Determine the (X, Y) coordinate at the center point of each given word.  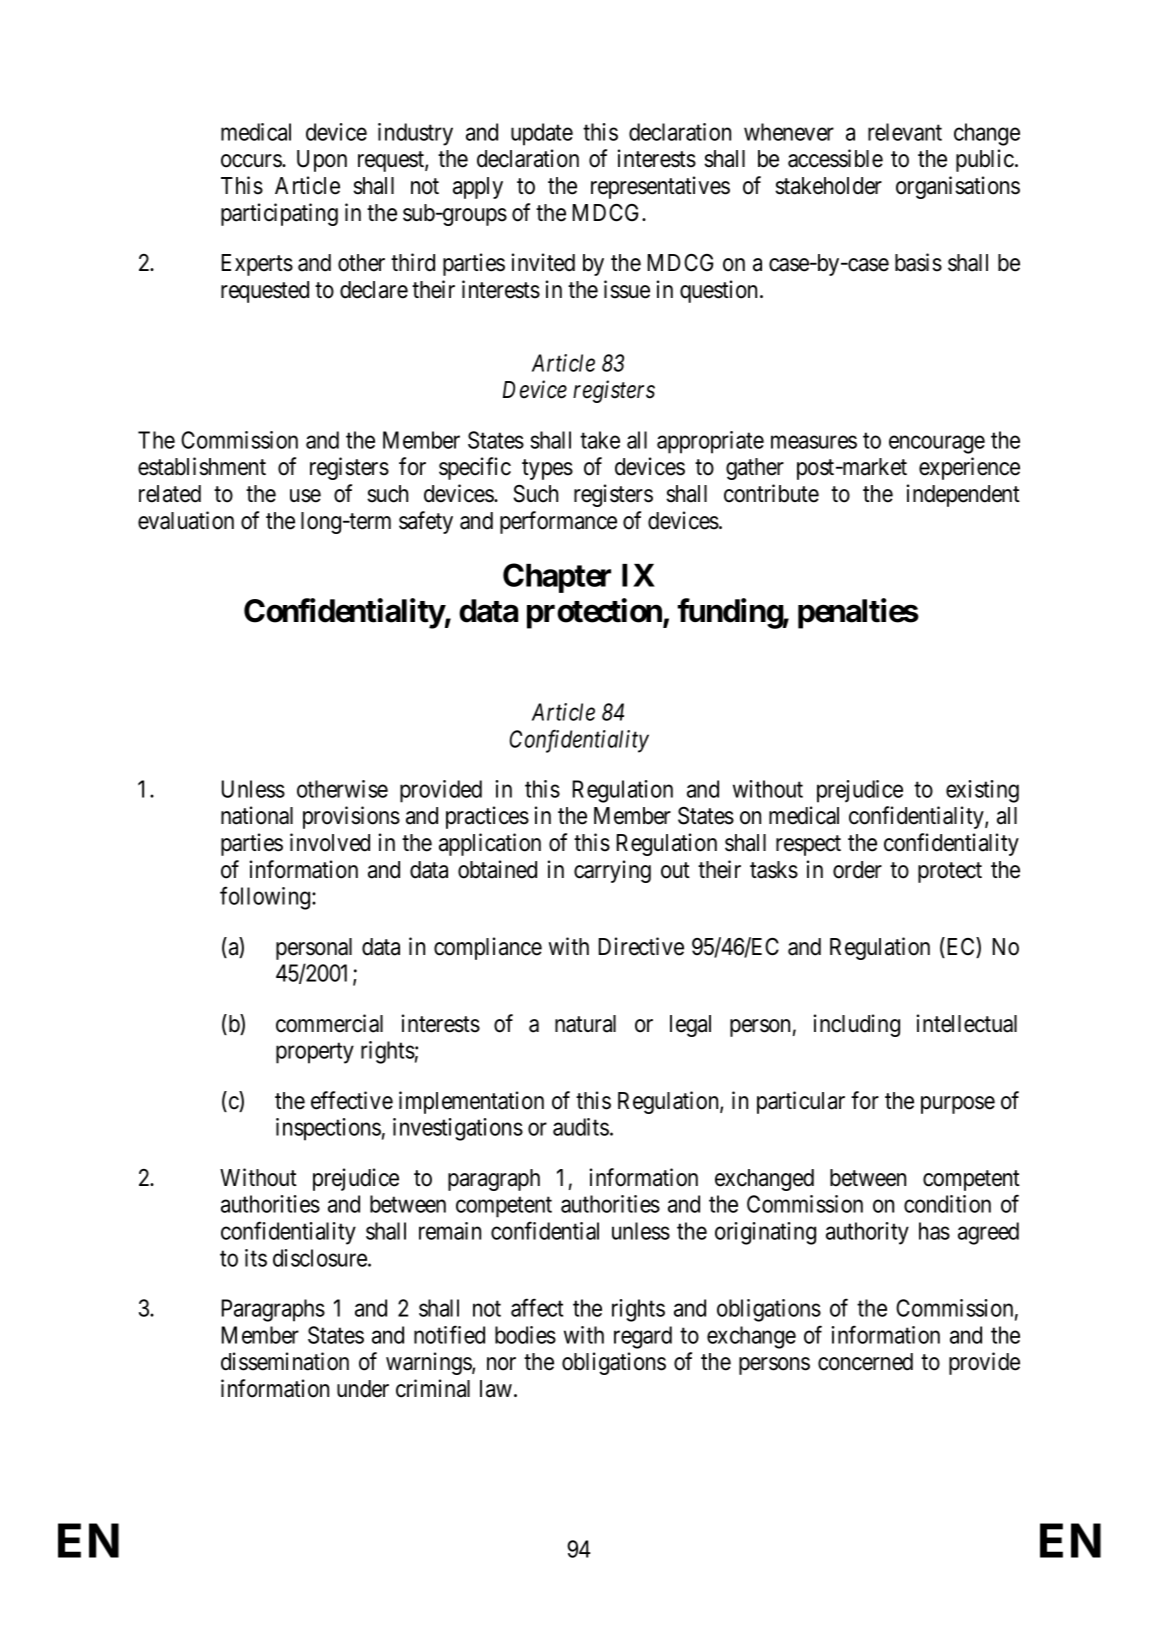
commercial (329, 1023)
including (857, 1025)
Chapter (557, 578)
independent (963, 495)
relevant (905, 132)
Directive (641, 946)
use (305, 496)
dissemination (285, 1361)
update (542, 134)
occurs (252, 161)
